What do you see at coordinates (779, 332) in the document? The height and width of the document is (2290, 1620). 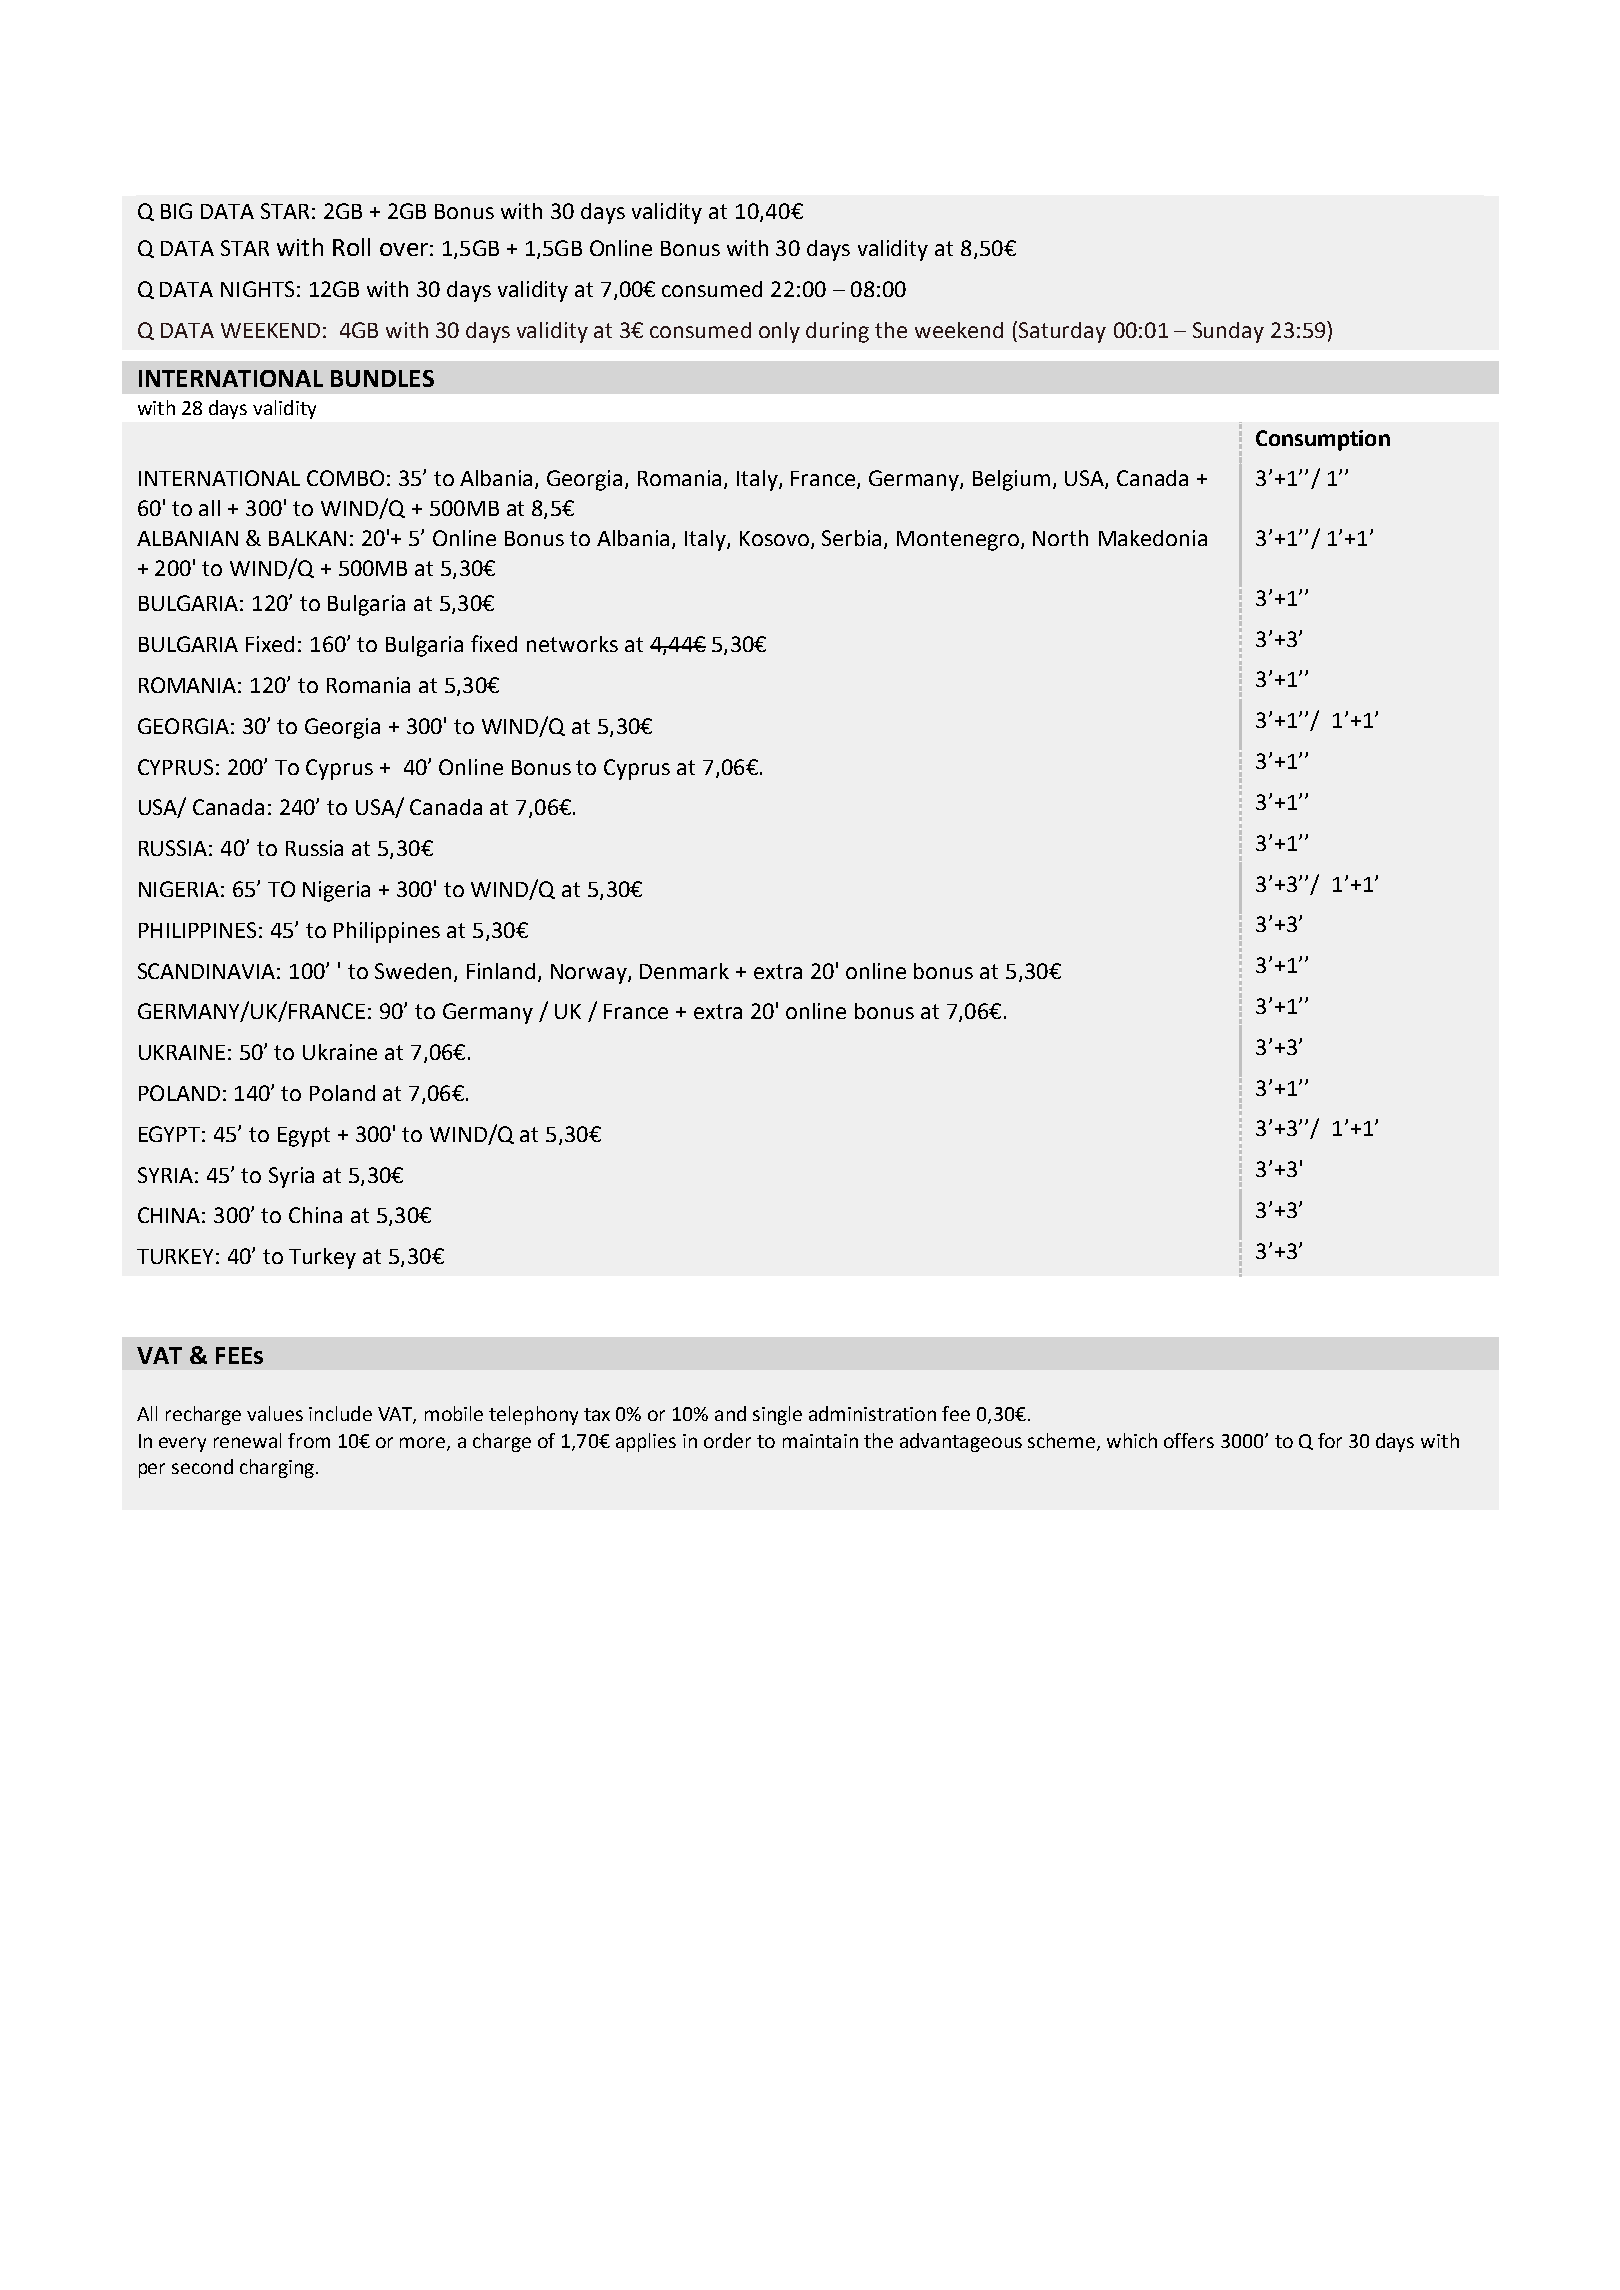 I see `only` at bounding box center [779, 332].
